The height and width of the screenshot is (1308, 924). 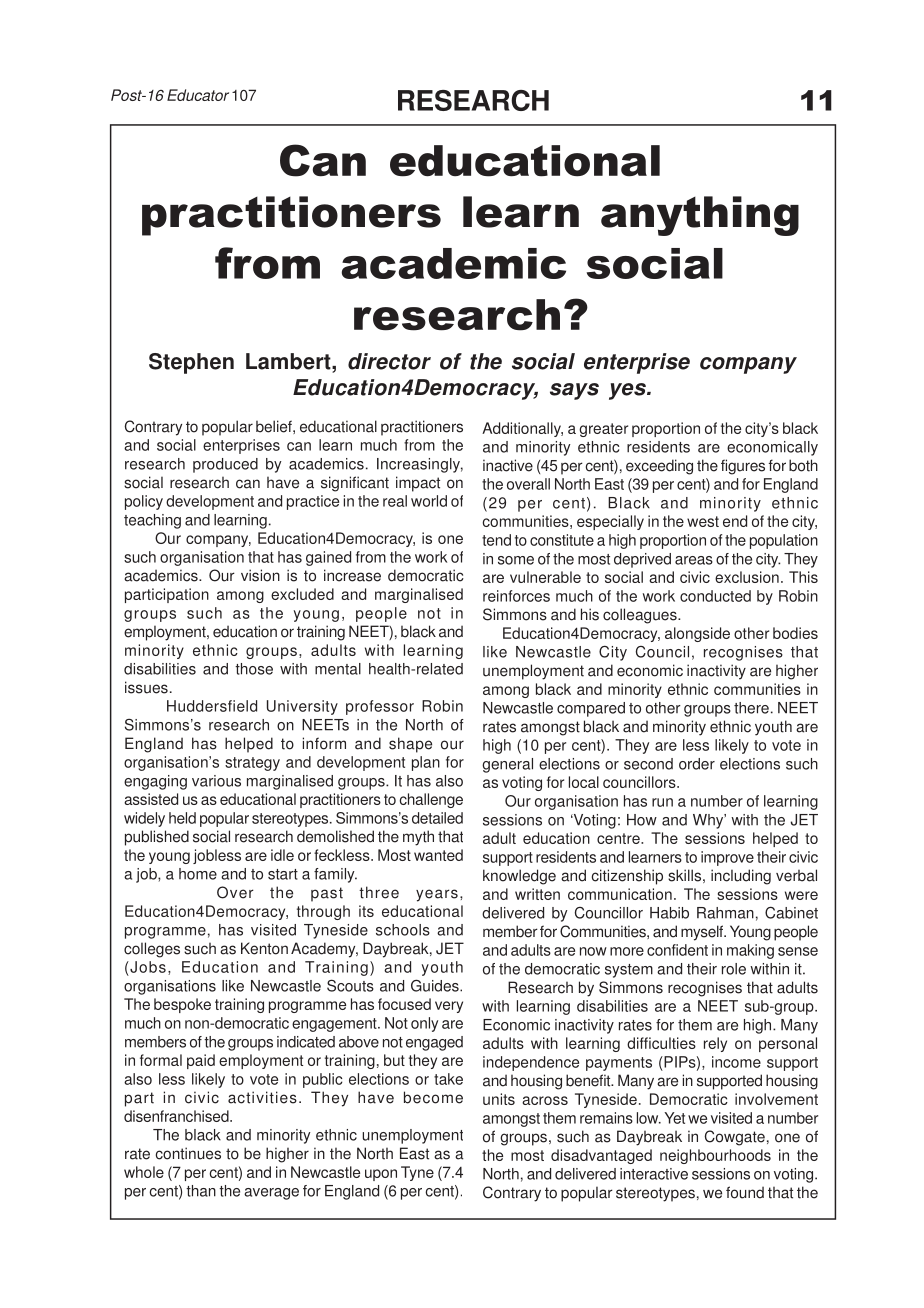 What do you see at coordinates (499, 1099) in the screenshot?
I see `units` at bounding box center [499, 1099].
